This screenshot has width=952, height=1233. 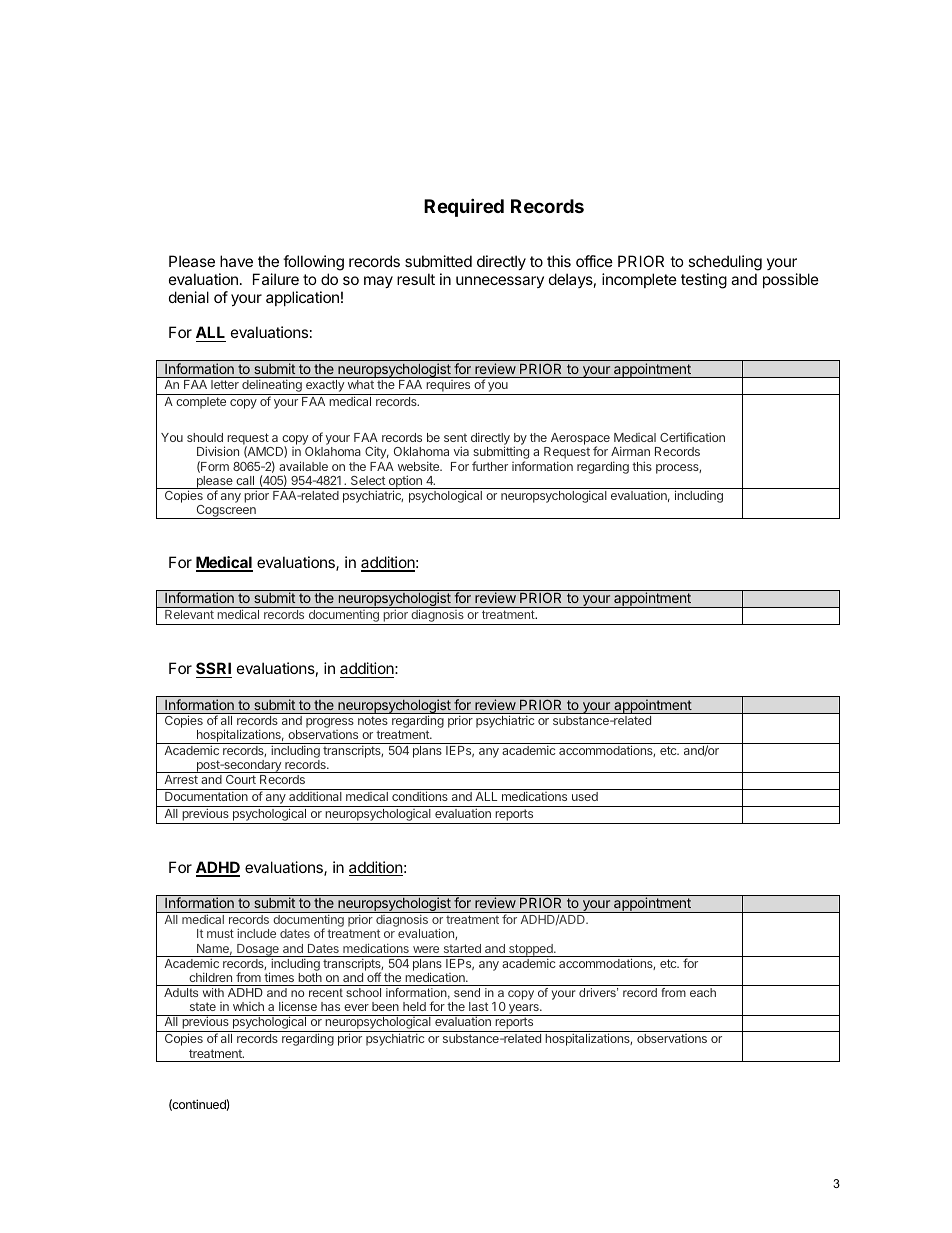 What do you see at coordinates (725, 263) in the screenshot?
I see `scheduling` at bounding box center [725, 263].
